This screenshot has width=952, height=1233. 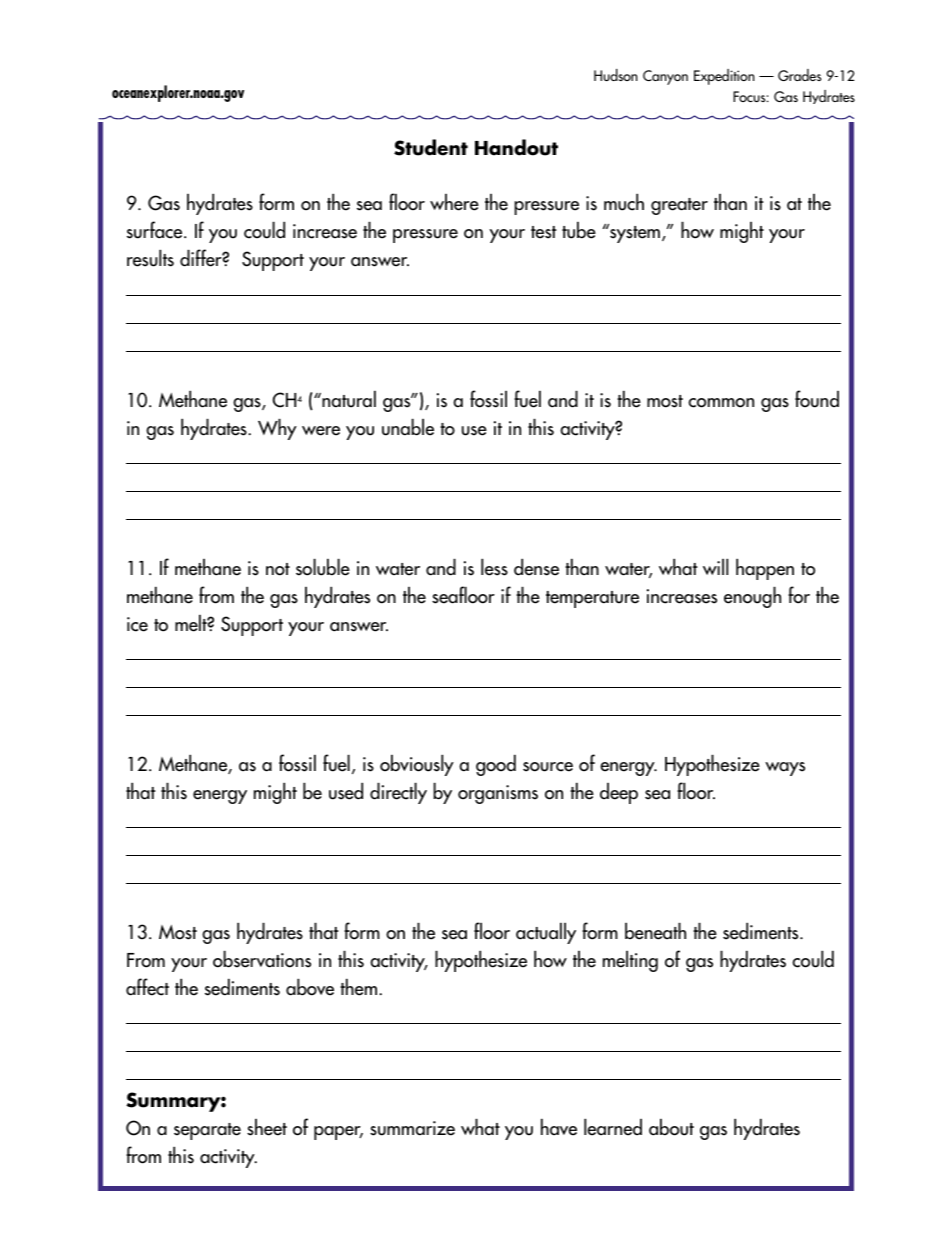 What do you see at coordinates (679, 206) in the screenshot?
I see `greater` at bounding box center [679, 206].
